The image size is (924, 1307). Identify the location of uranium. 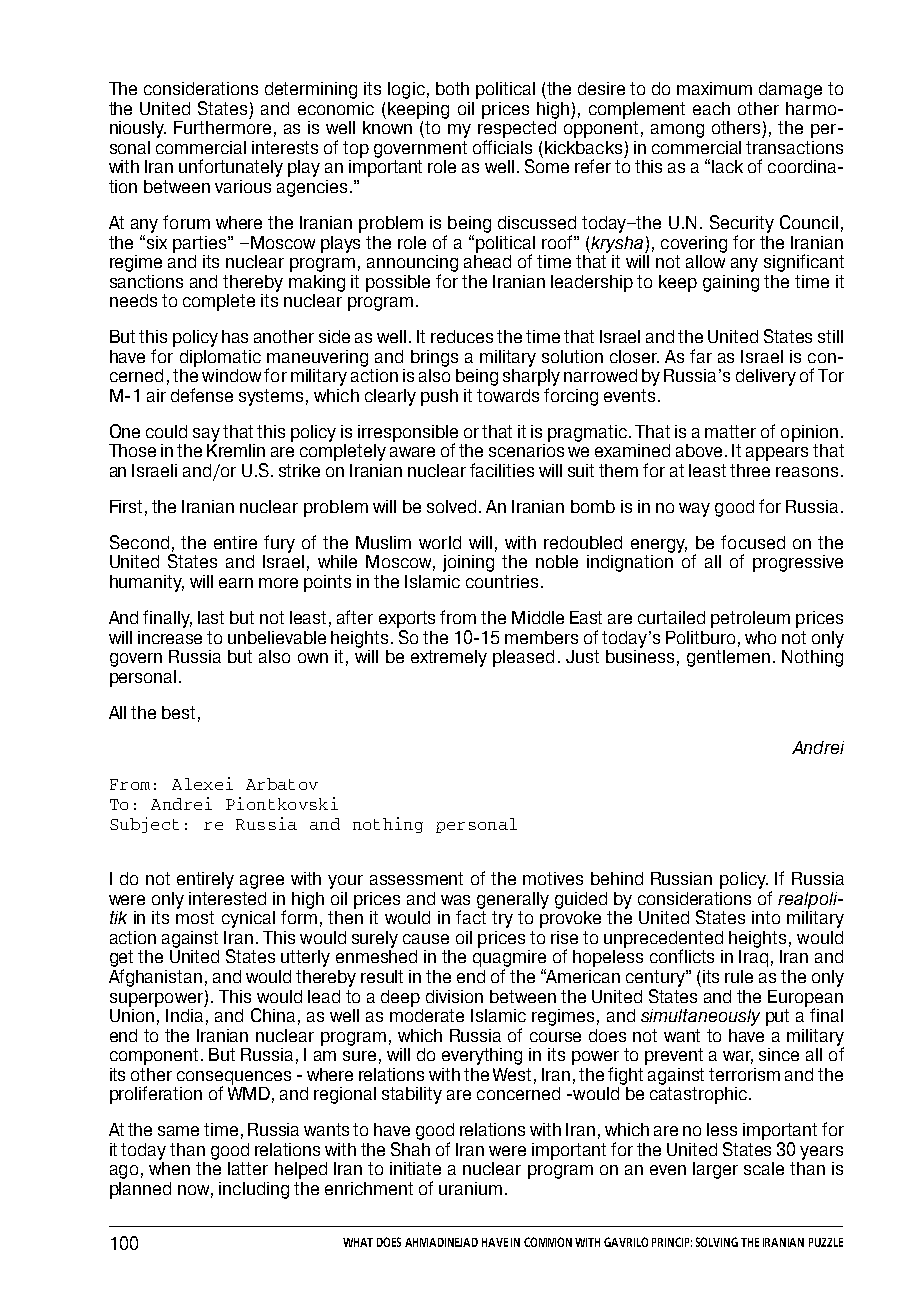
(470, 1188).
